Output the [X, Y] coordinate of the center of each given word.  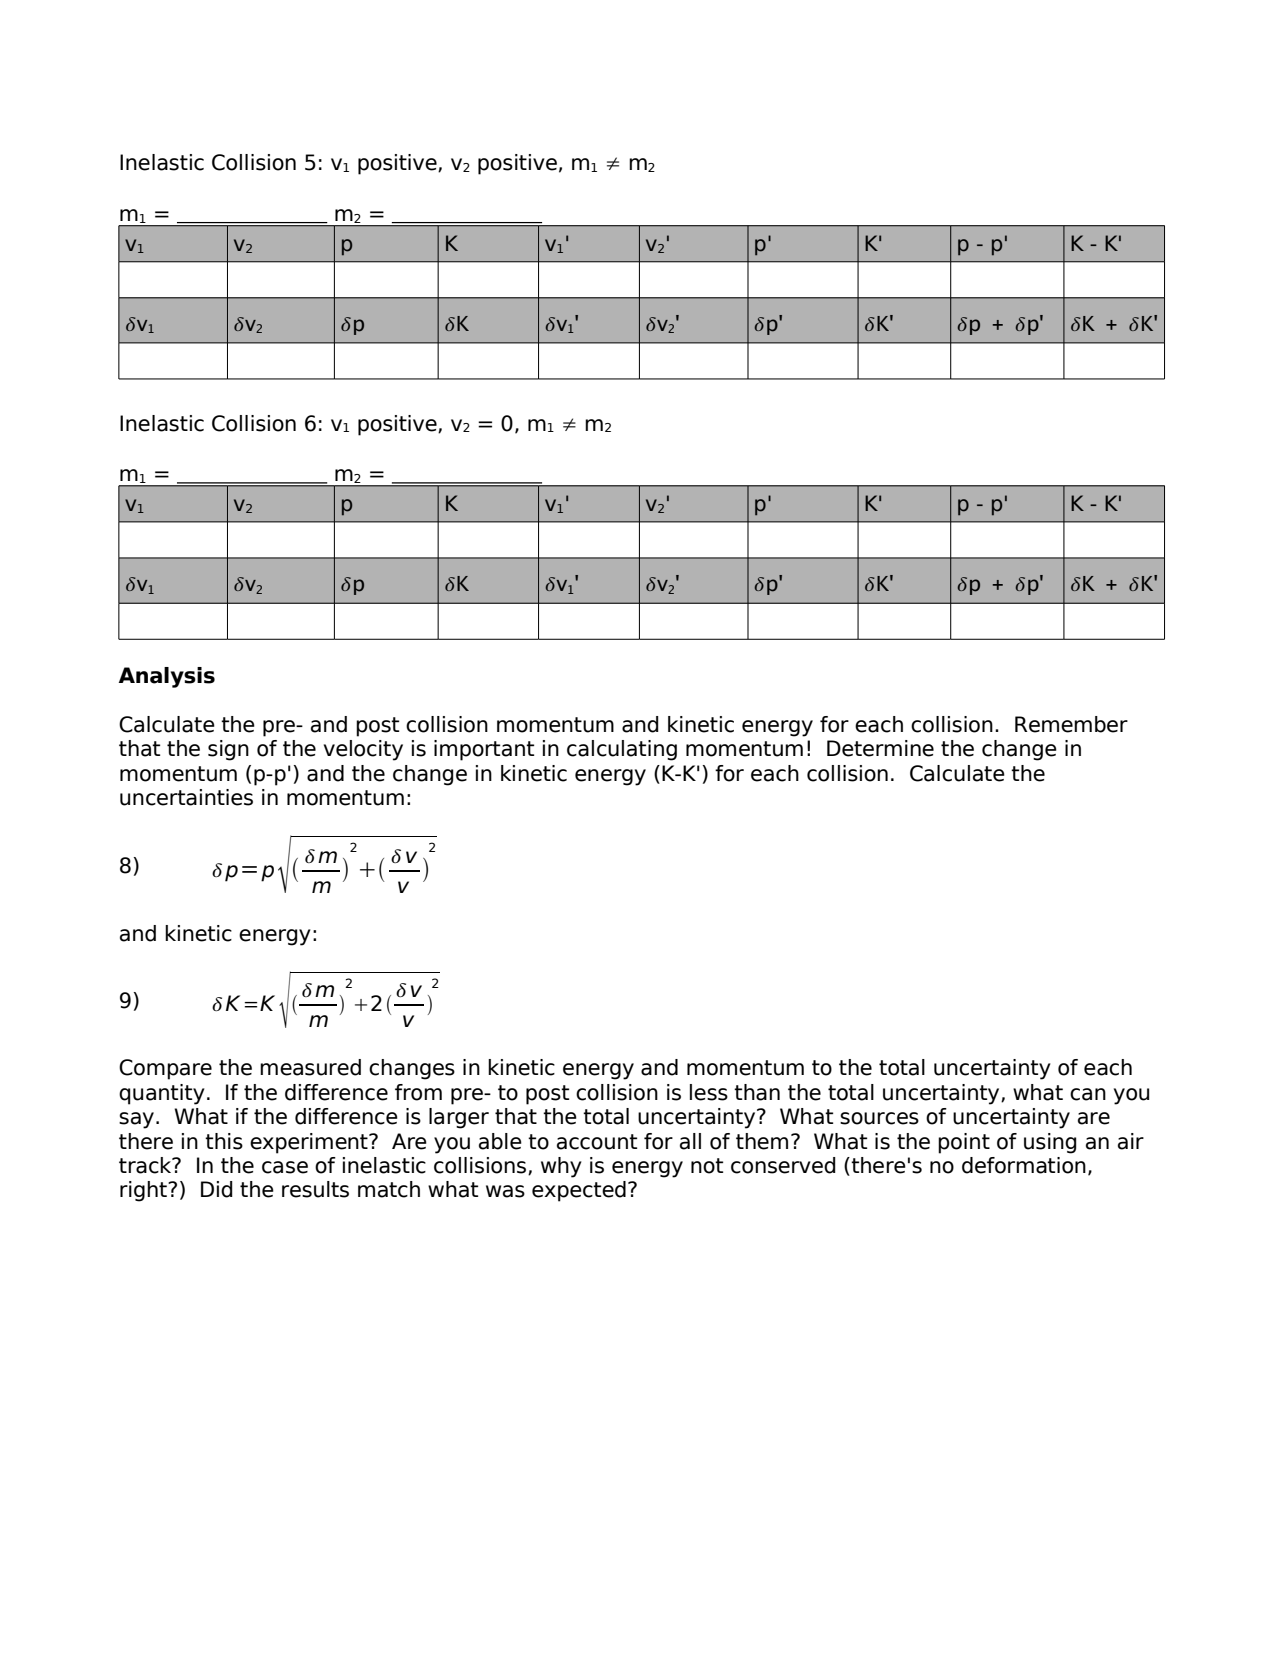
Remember [1071, 724]
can [1088, 1094]
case [285, 1167]
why [561, 1167]
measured [310, 1067]
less [709, 1092]
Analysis [167, 677]
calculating [622, 750]
